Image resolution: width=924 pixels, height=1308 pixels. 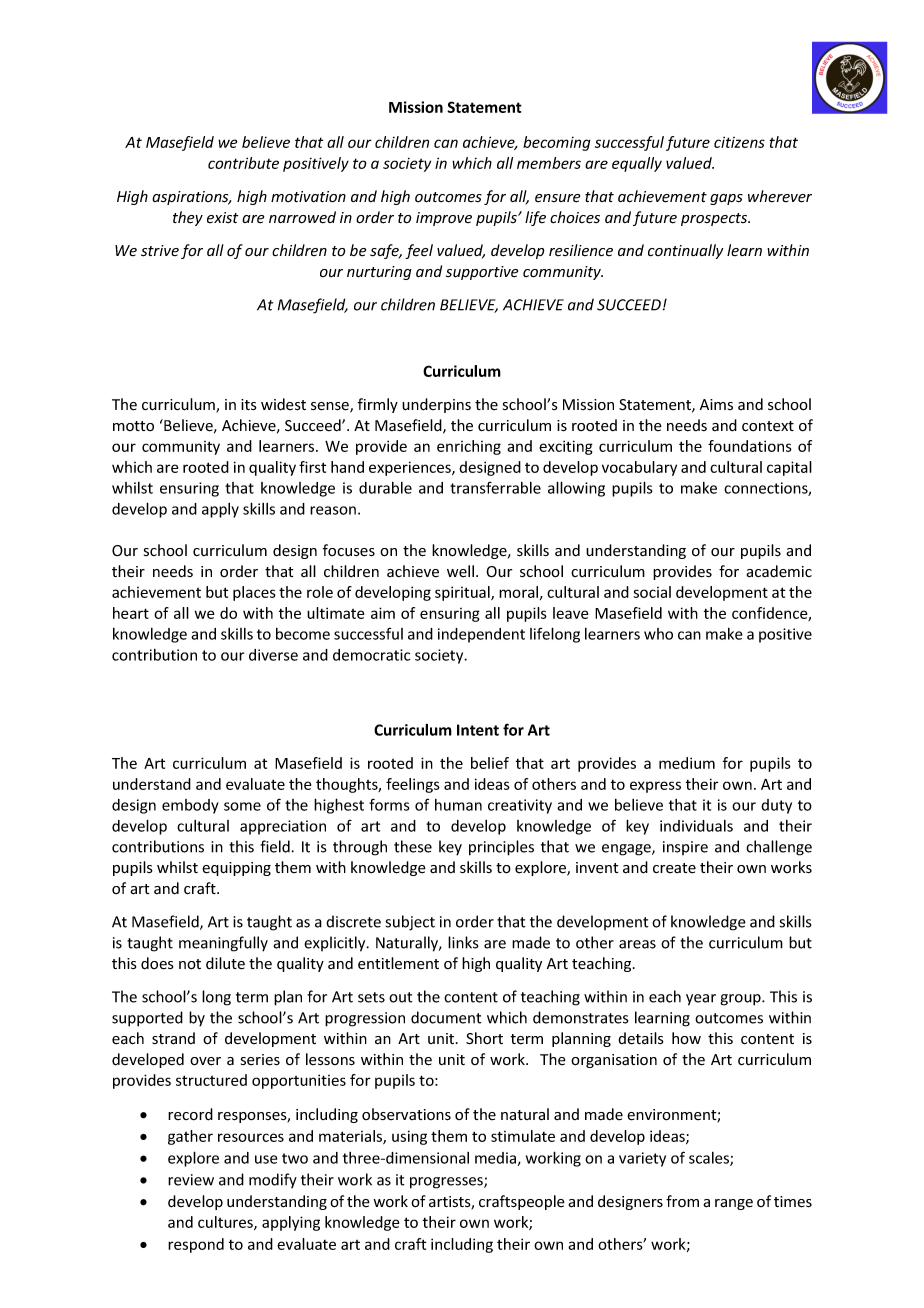 What do you see at coordinates (726, 199) in the image?
I see `gaps` at bounding box center [726, 199].
